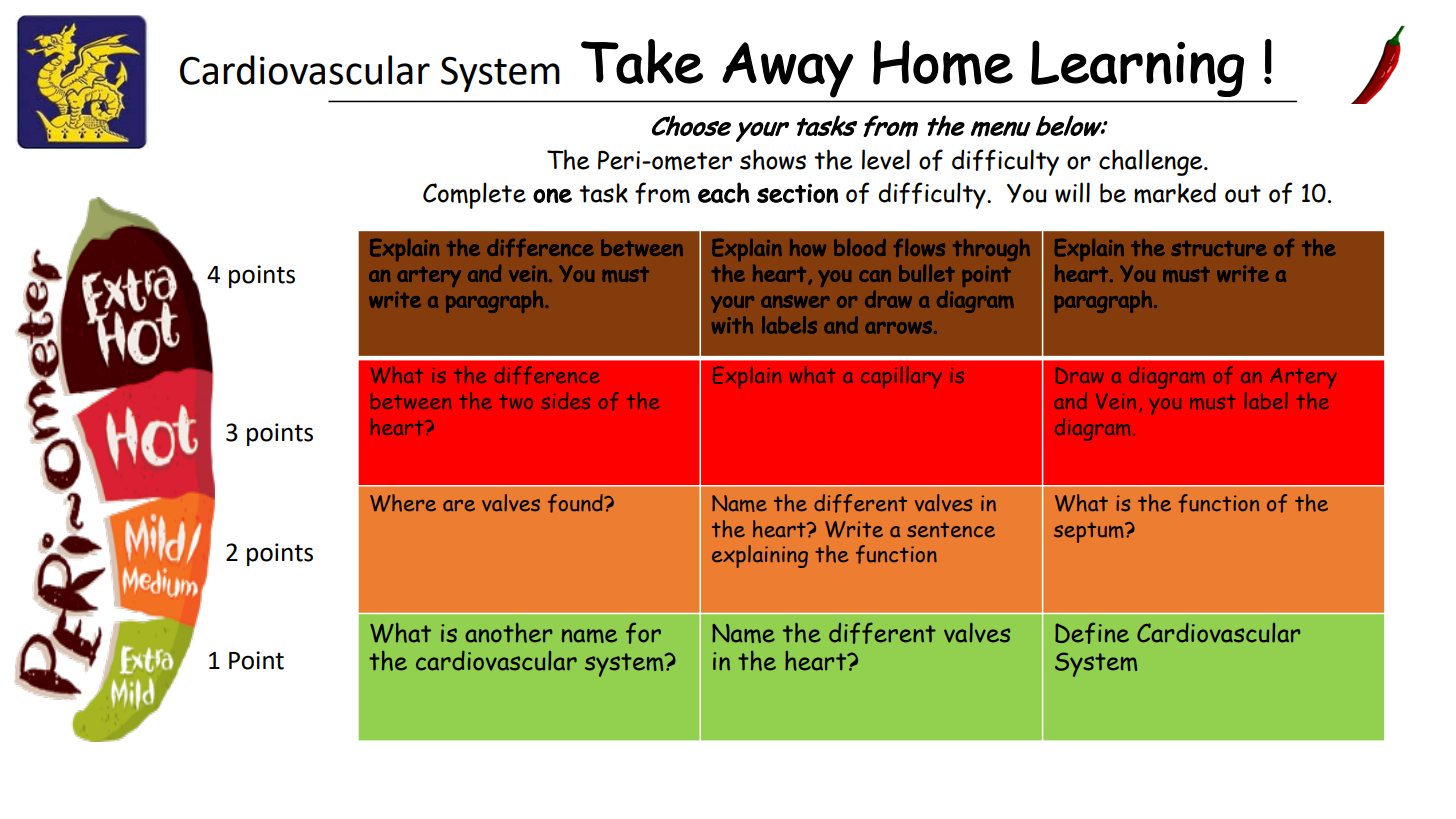 The height and width of the page is (819, 1456). What do you see at coordinates (787, 70) in the page?
I see `Away` at bounding box center [787, 70].
